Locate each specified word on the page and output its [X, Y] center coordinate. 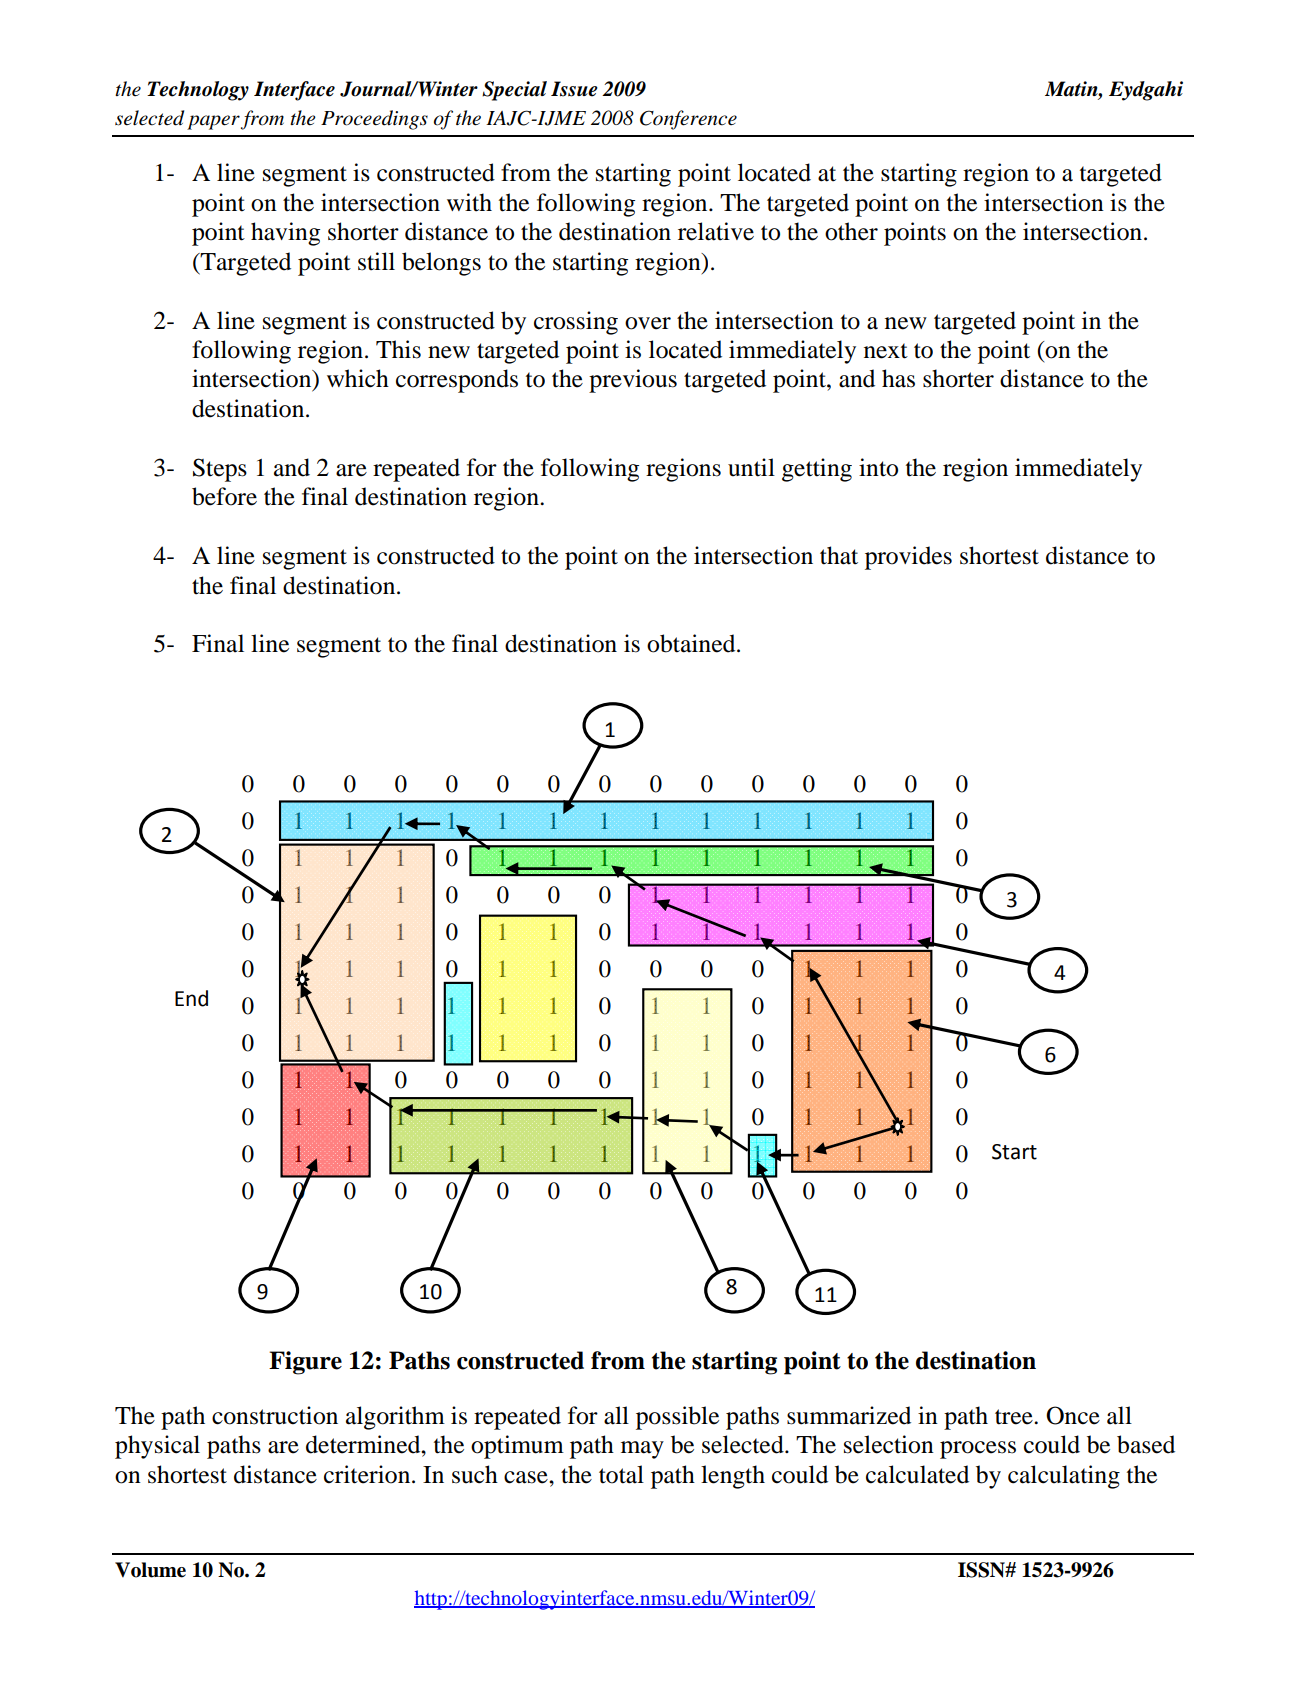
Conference [688, 120]
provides [908, 558]
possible [677, 1418]
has [898, 378]
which [358, 378]
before [224, 496]
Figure [305, 1363]
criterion [368, 1474]
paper [213, 122]
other [851, 231]
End [191, 998]
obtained [692, 643]
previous [633, 381]
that [839, 555]
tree [1015, 1417]
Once [1073, 1415]
